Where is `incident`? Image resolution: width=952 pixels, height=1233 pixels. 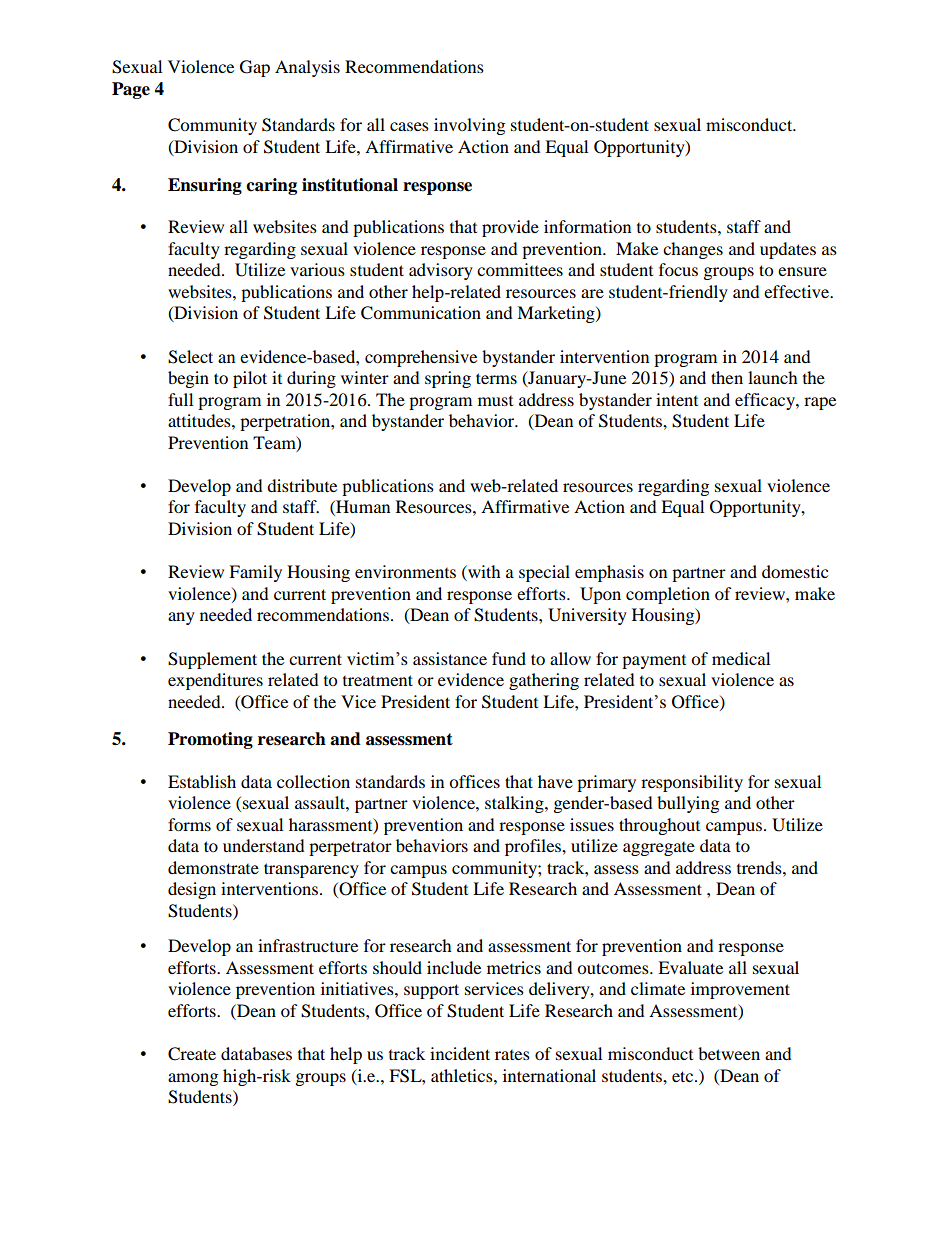
incident is located at coordinates (460, 1053).
